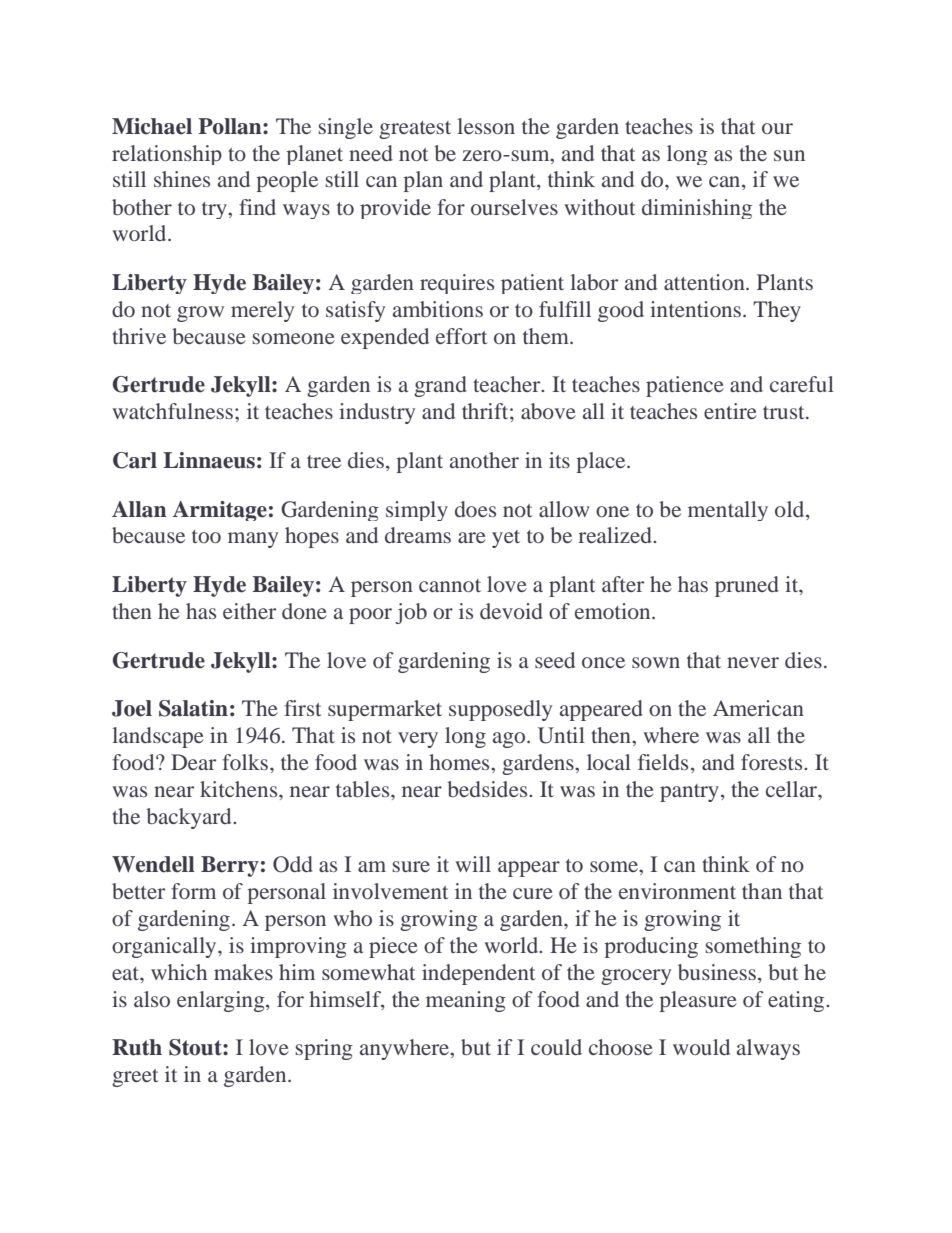 The height and width of the screenshot is (1233, 952). What do you see at coordinates (789, 155) in the screenshot?
I see `sun` at bounding box center [789, 155].
